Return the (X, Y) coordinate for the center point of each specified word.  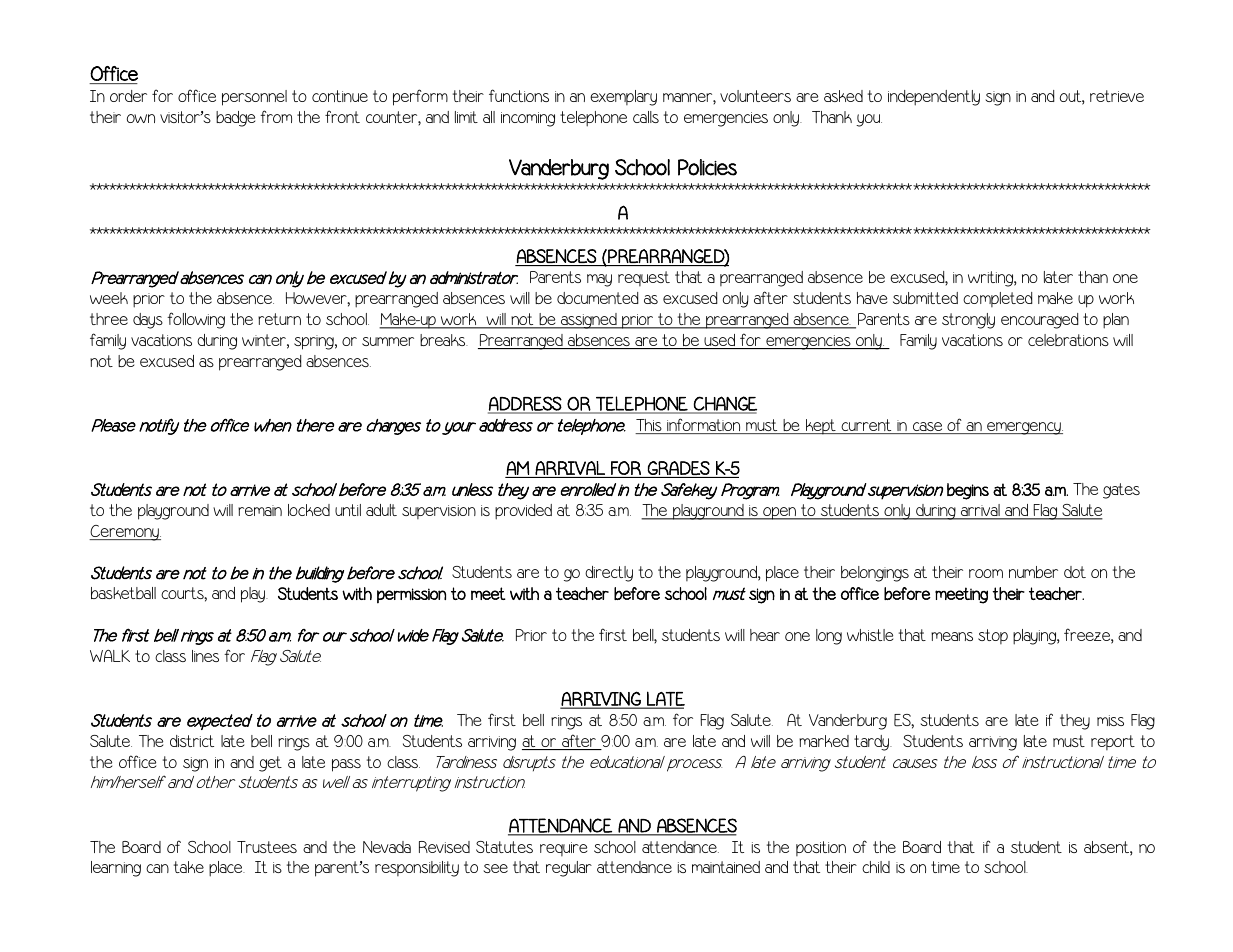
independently (934, 98)
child (876, 867)
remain (260, 510)
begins (968, 491)
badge (235, 119)
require (563, 849)
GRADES (678, 469)
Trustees (267, 847)
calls (646, 117)
